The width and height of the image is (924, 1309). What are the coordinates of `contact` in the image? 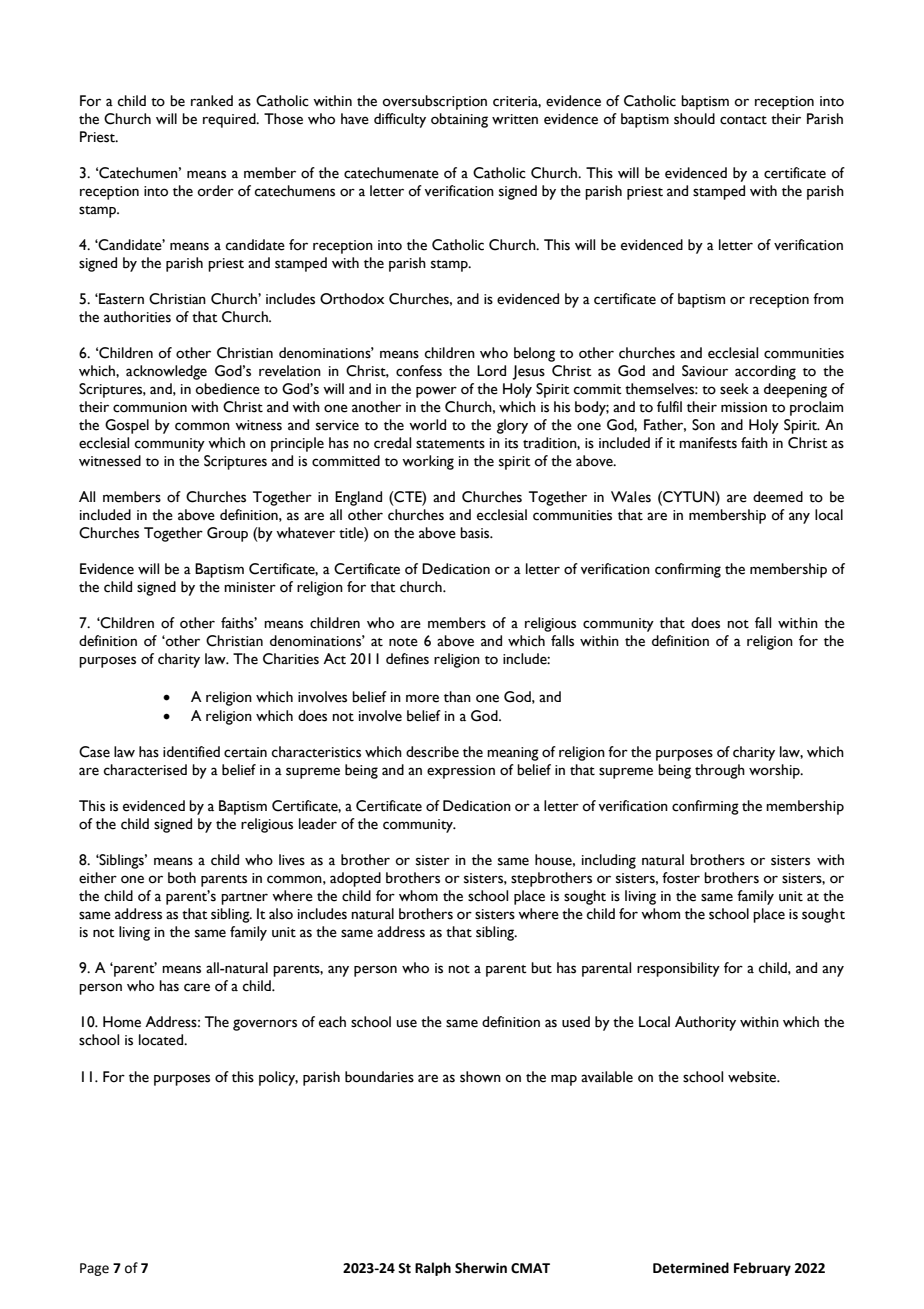 It's located at (743, 120).
